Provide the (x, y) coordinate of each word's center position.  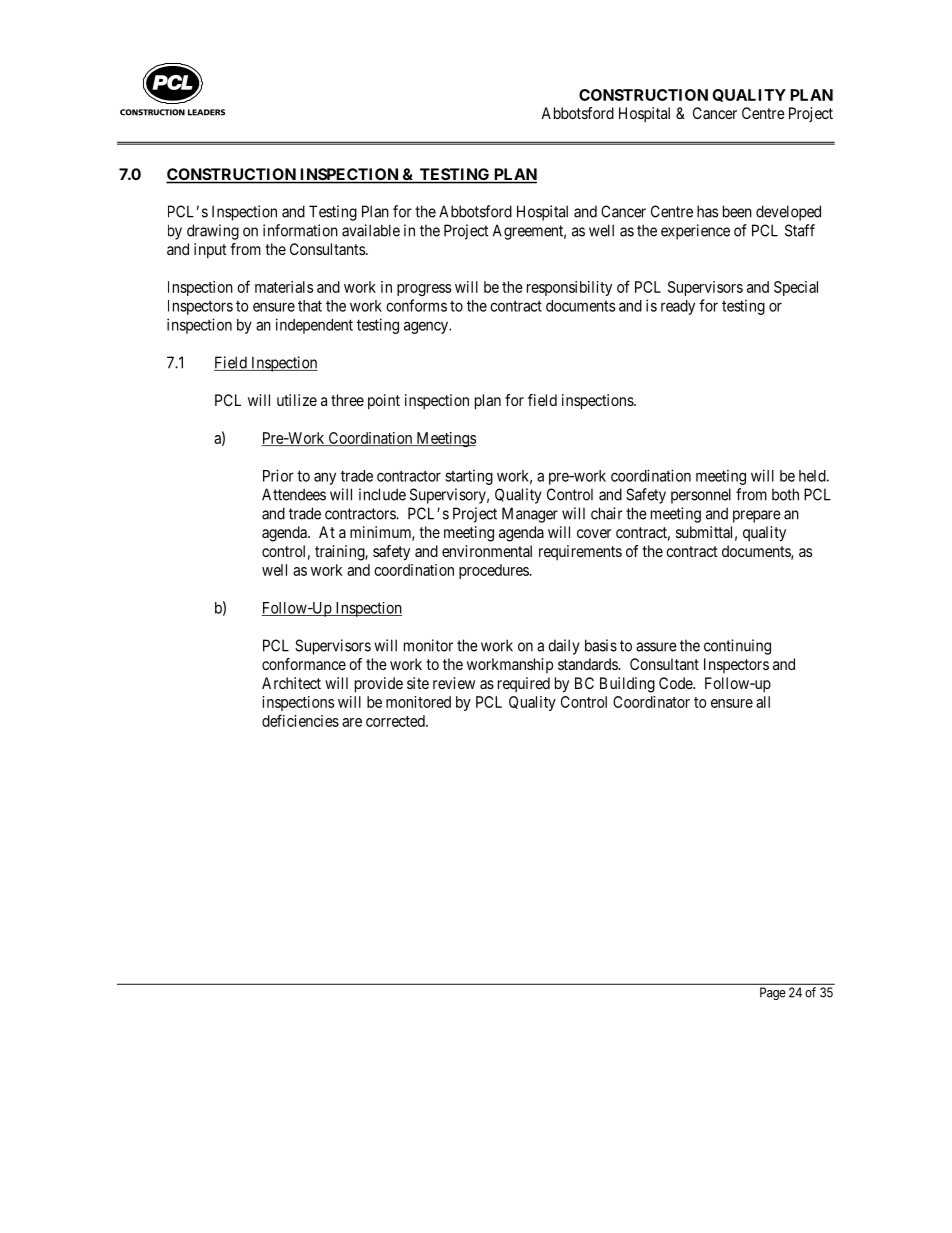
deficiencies (300, 720)
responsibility (569, 288)
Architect (291, 683)
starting (469, 477)
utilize (297, 400)
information (300, 230)
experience (695, 232)
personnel (701, 496)
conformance (304, 664)
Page (773, 993)
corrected (396, 721)
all (763, 702)
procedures (494, 571)
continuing (737, 647)
